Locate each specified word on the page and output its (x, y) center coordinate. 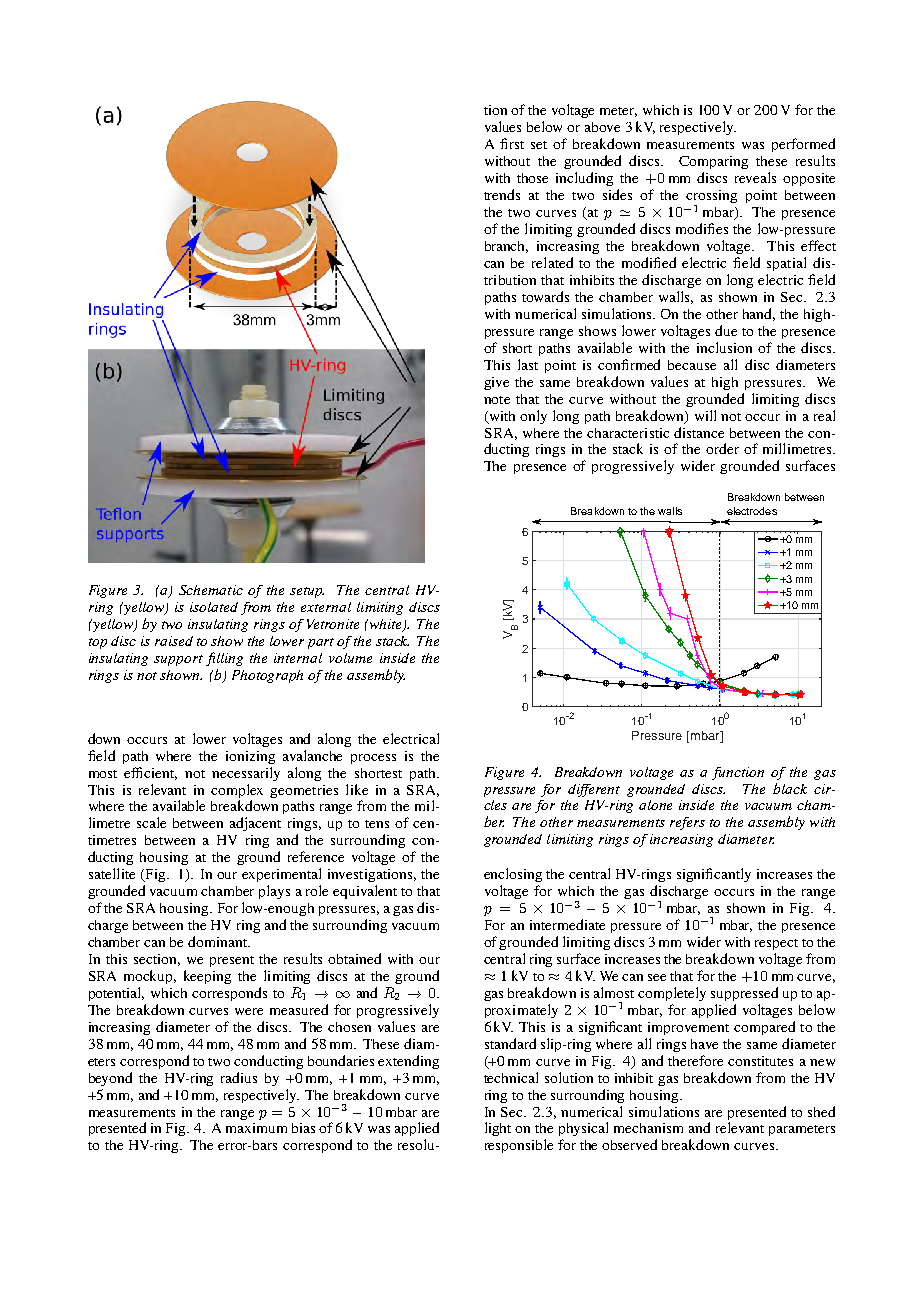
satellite (112, 873)
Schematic (211, 590)
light (498, 1129)
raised (174, 641)
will (705, 415)
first (512, 143)
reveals (755, 177)
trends (502, 194)
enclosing (513, 875)
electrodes (752, 511)
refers (687, 823)
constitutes (760, 1061)
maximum (256, 1128)
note (497, 400)
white (386, 625)
